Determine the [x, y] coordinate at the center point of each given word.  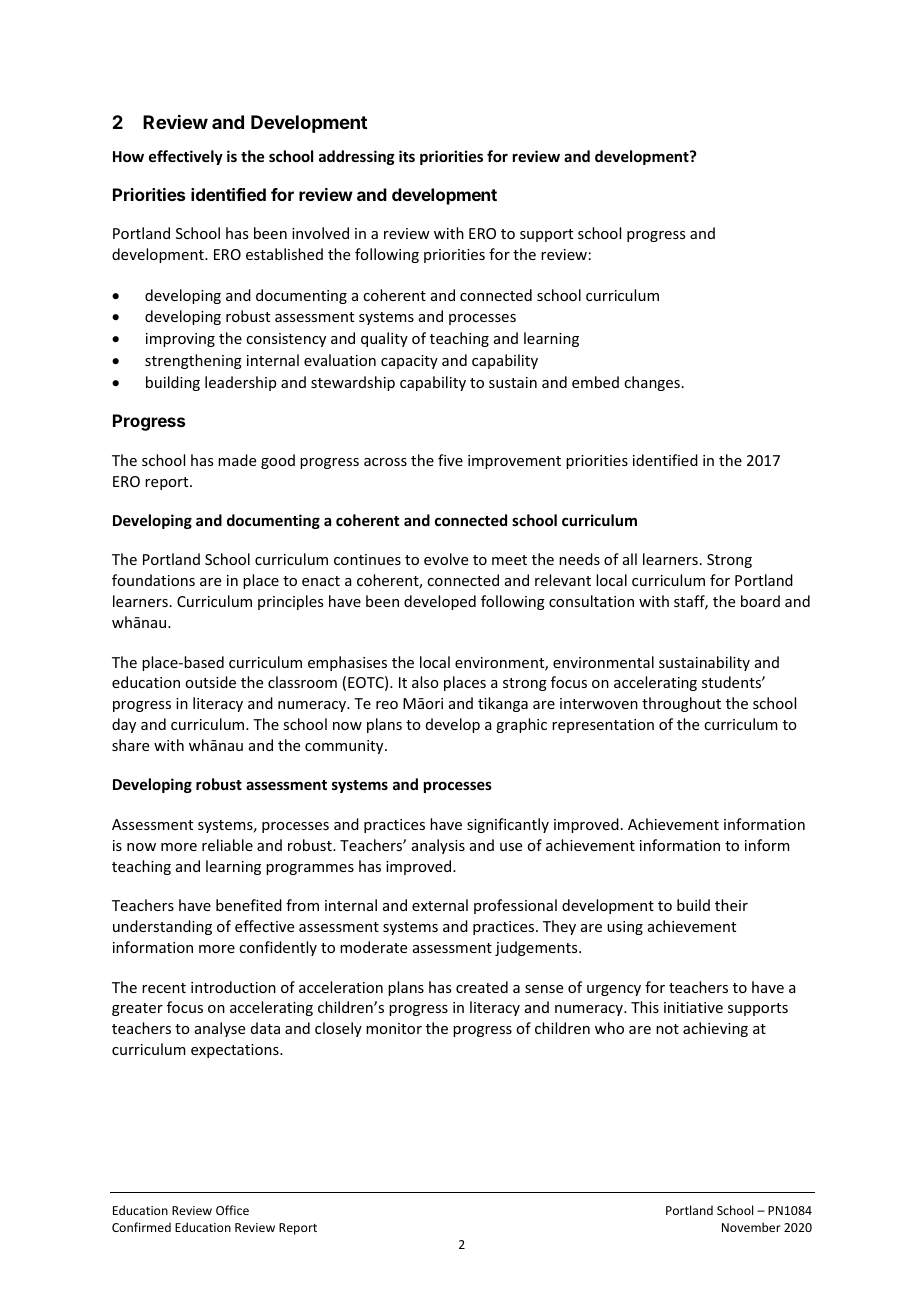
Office [232, 1210]
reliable [227, 845]
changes [652, 383]
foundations [153, 580]
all [630, 559]
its [407, 156]
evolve [446, 559]
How [128, 156]
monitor [394, 1028]
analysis [438, 846]
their [731, 905]
